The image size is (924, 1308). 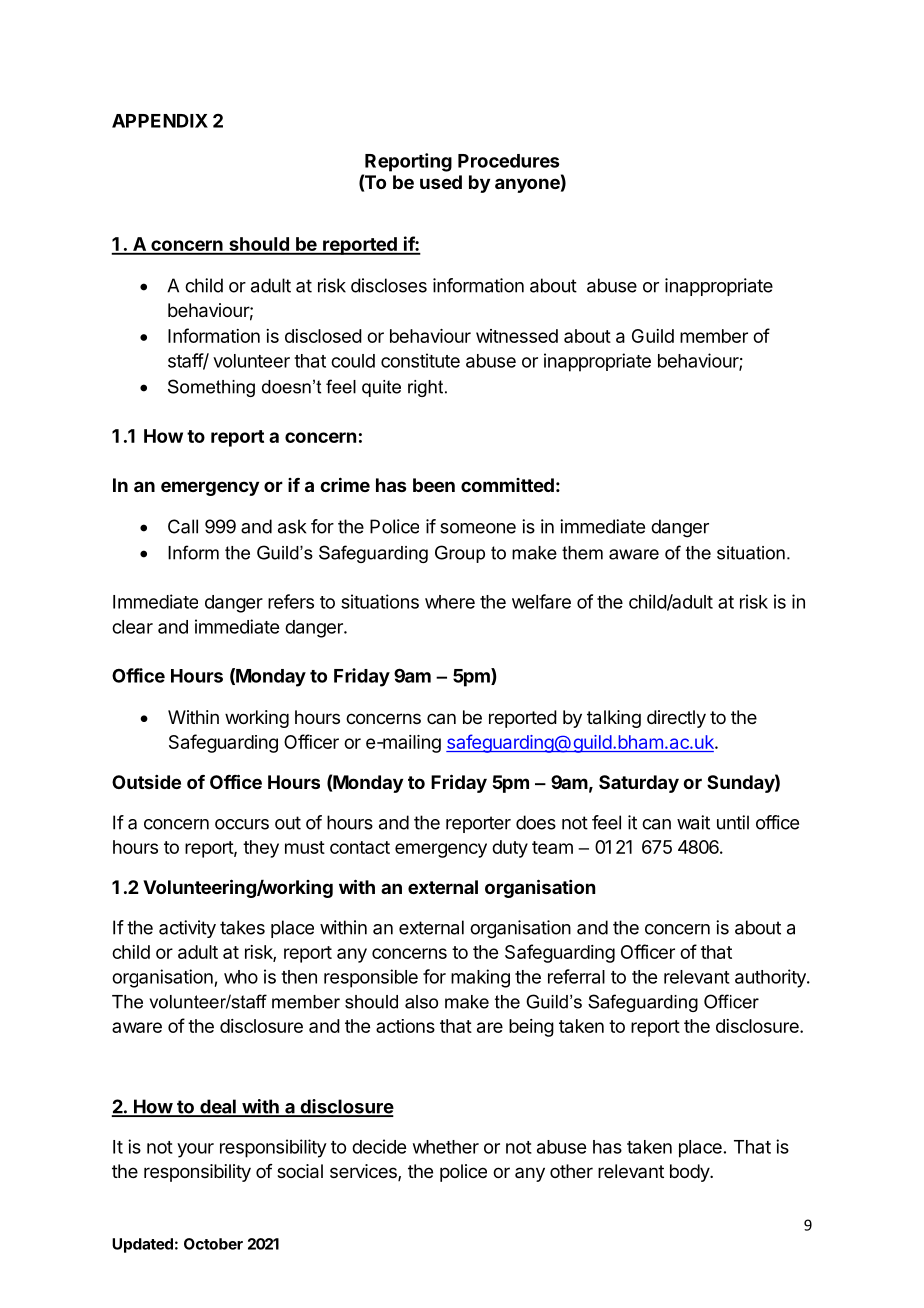 What do you see at coordinates (446, 1147) in the image?
I see `whether` at bounding box center [446, 1147].
